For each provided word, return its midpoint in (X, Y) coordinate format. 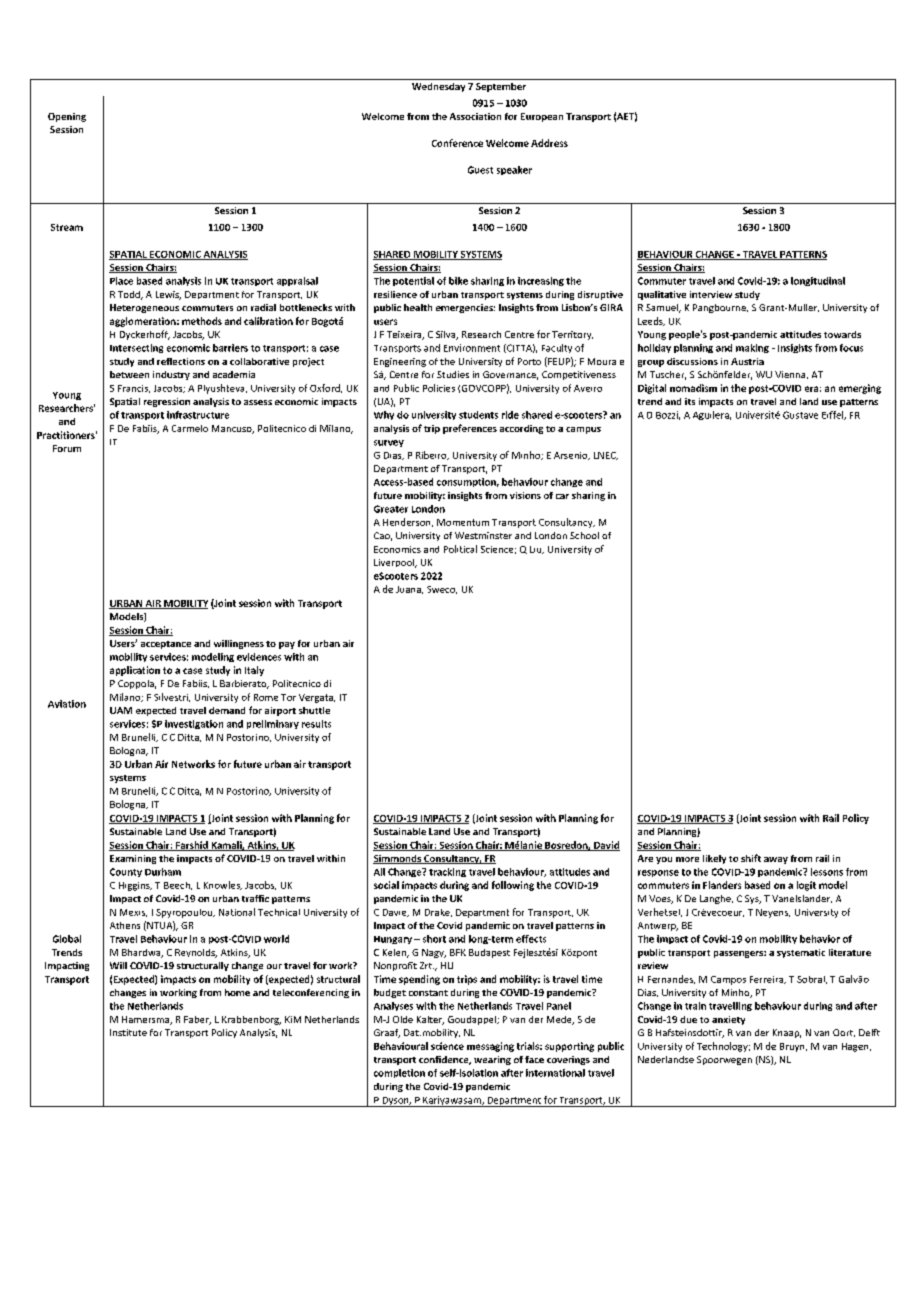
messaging (490, 1047)
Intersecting (136, 348)
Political (460, 549)
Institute (128, 1032)
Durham (163, 872)
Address (549, 143)
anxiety (728, 1020)
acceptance (166, 645)
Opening (67, 117)
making (752, 348)
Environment (472, 348)
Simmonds (398, 859)
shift (751, 858)
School (584, 535)
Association (475, 116)
